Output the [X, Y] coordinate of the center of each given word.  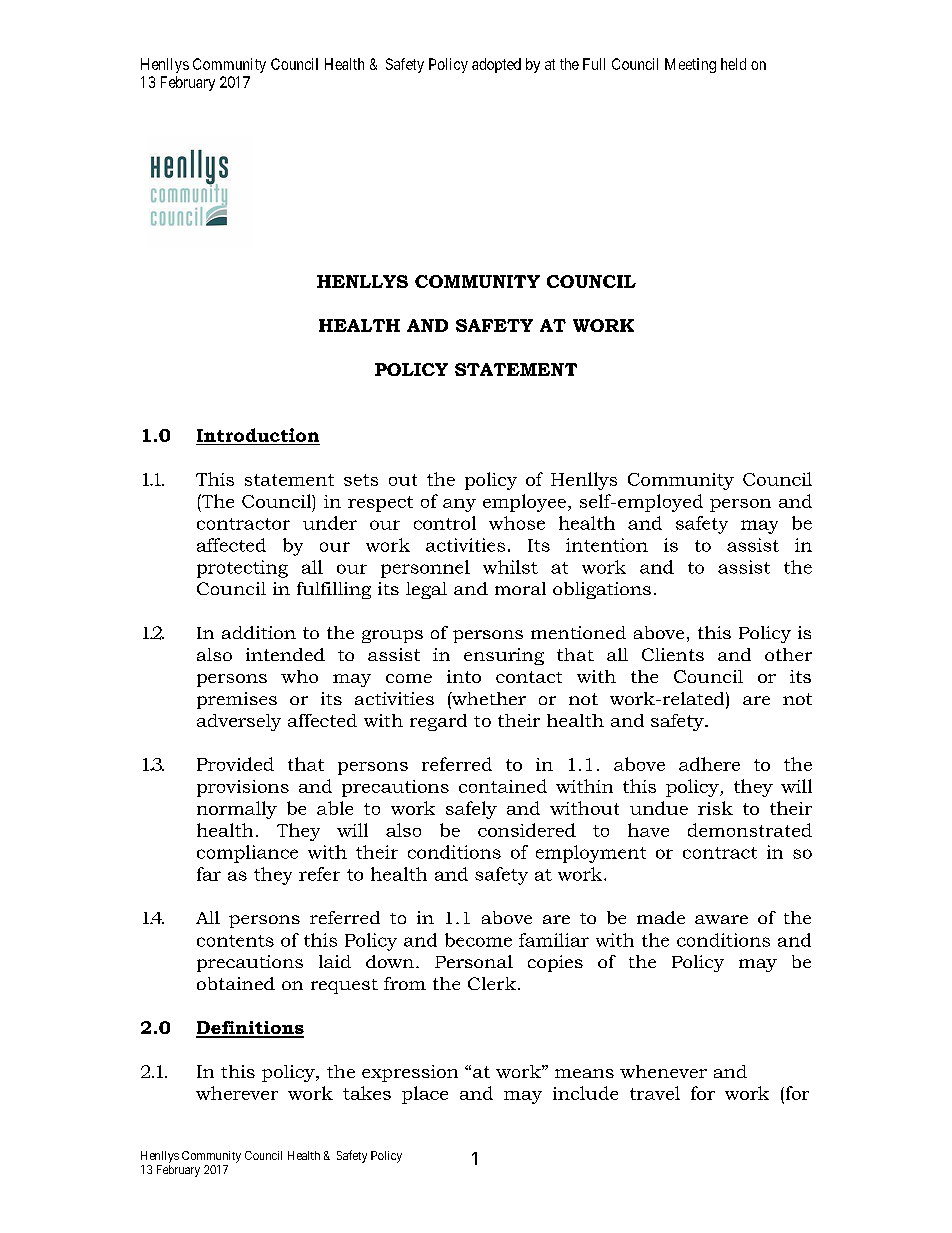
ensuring [504, 656]
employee [524, 503]
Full [594, 64]
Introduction [258, 435]
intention [607, 545]
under [330, 523]
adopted [496, 65]
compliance [247, 854]
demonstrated [750, 830]
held [733, 64]
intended [285, 654]
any [459, 505]
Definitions [250, 1029]
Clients [673, 654]
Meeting [690, 65]
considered [527, 830]
